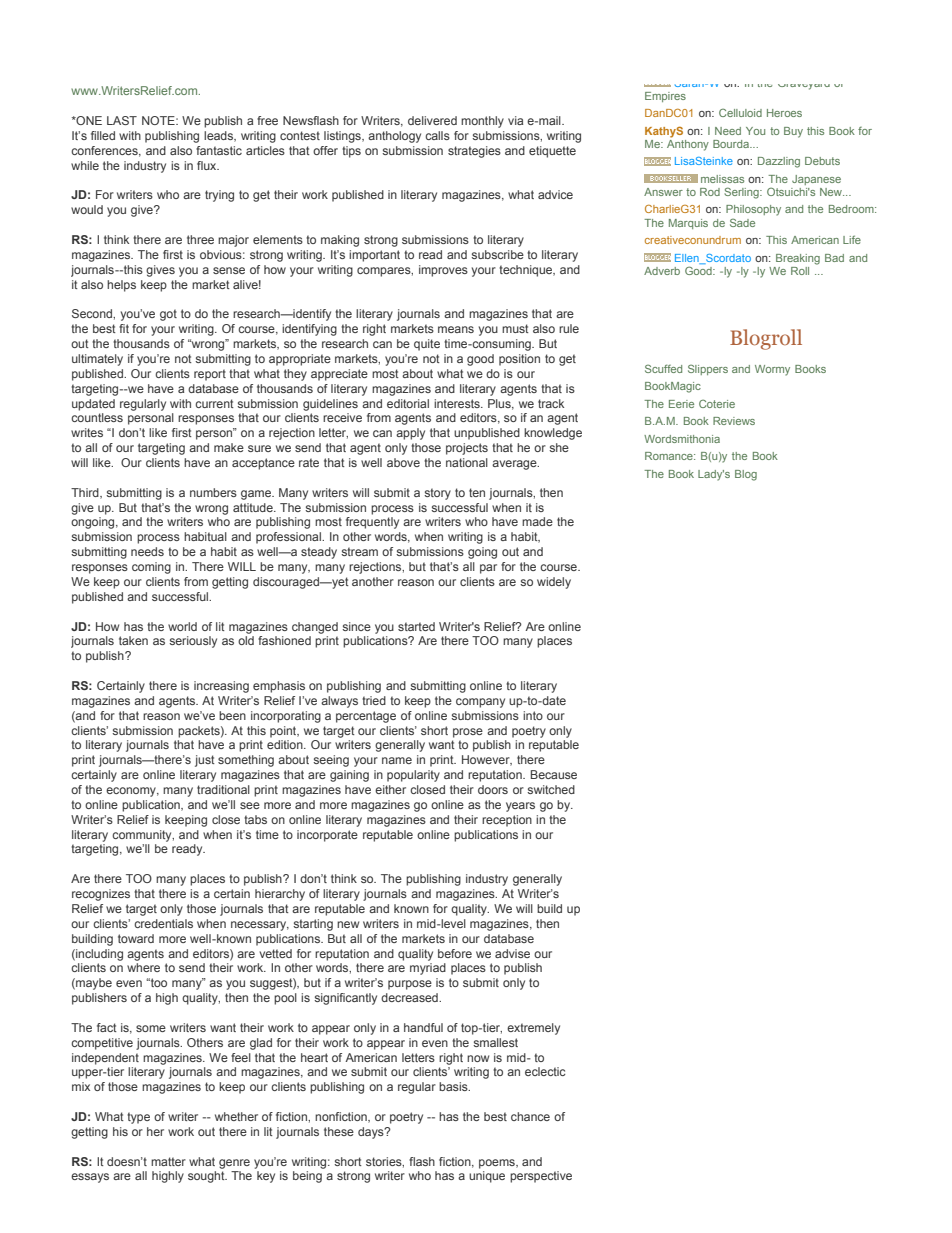 This image has width=952, height=1233. I want to click on poems, so click(498, 1164).
